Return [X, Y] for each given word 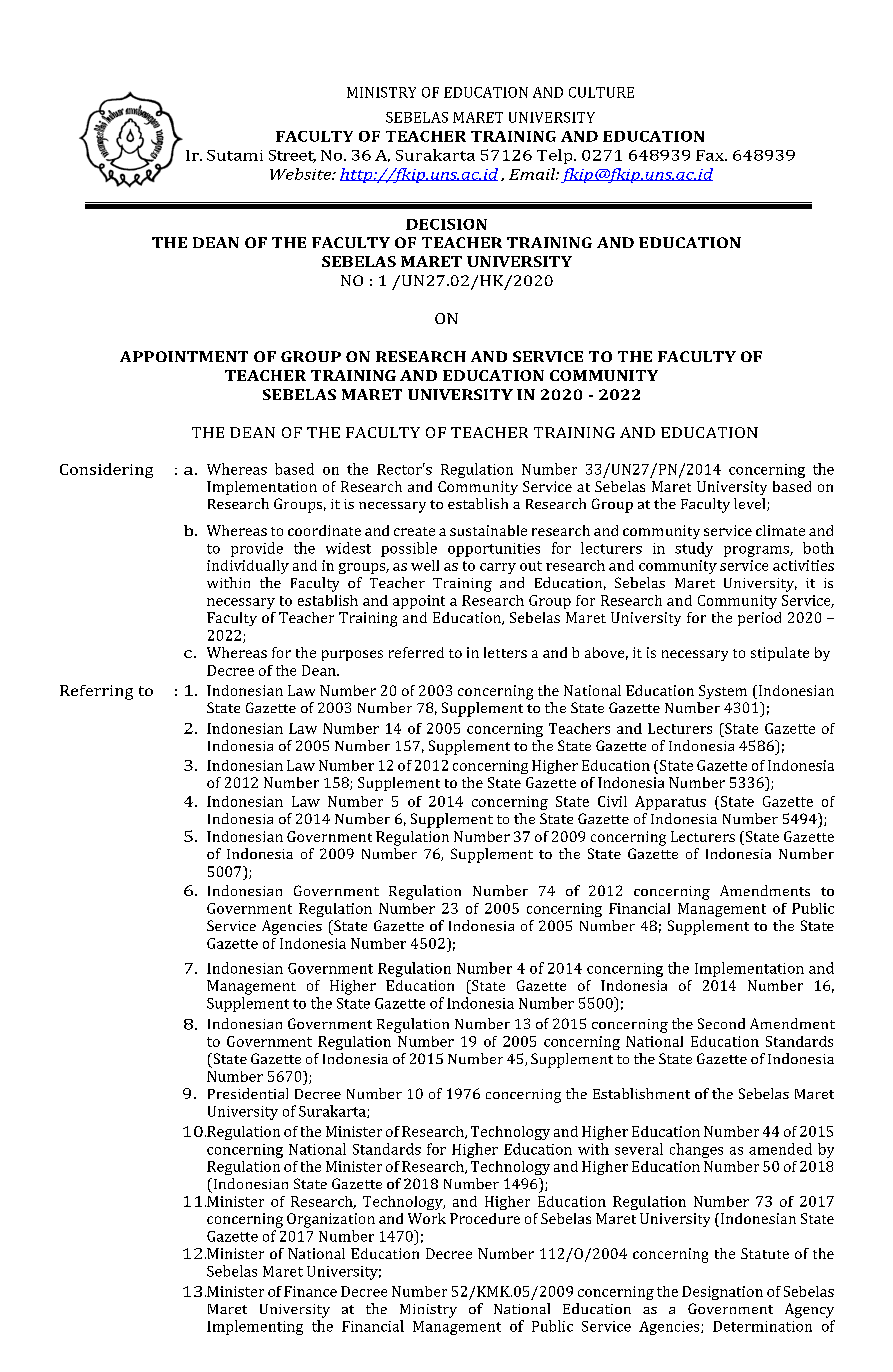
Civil [612, 801]
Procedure [485, 1218]
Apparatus [670, 803]
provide [257, 549]
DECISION [446, 224]
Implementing [255, 1327]
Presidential [248, 1093]
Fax [711, 155]
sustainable [488, 530]
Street [292, 156]
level [751, 504]
